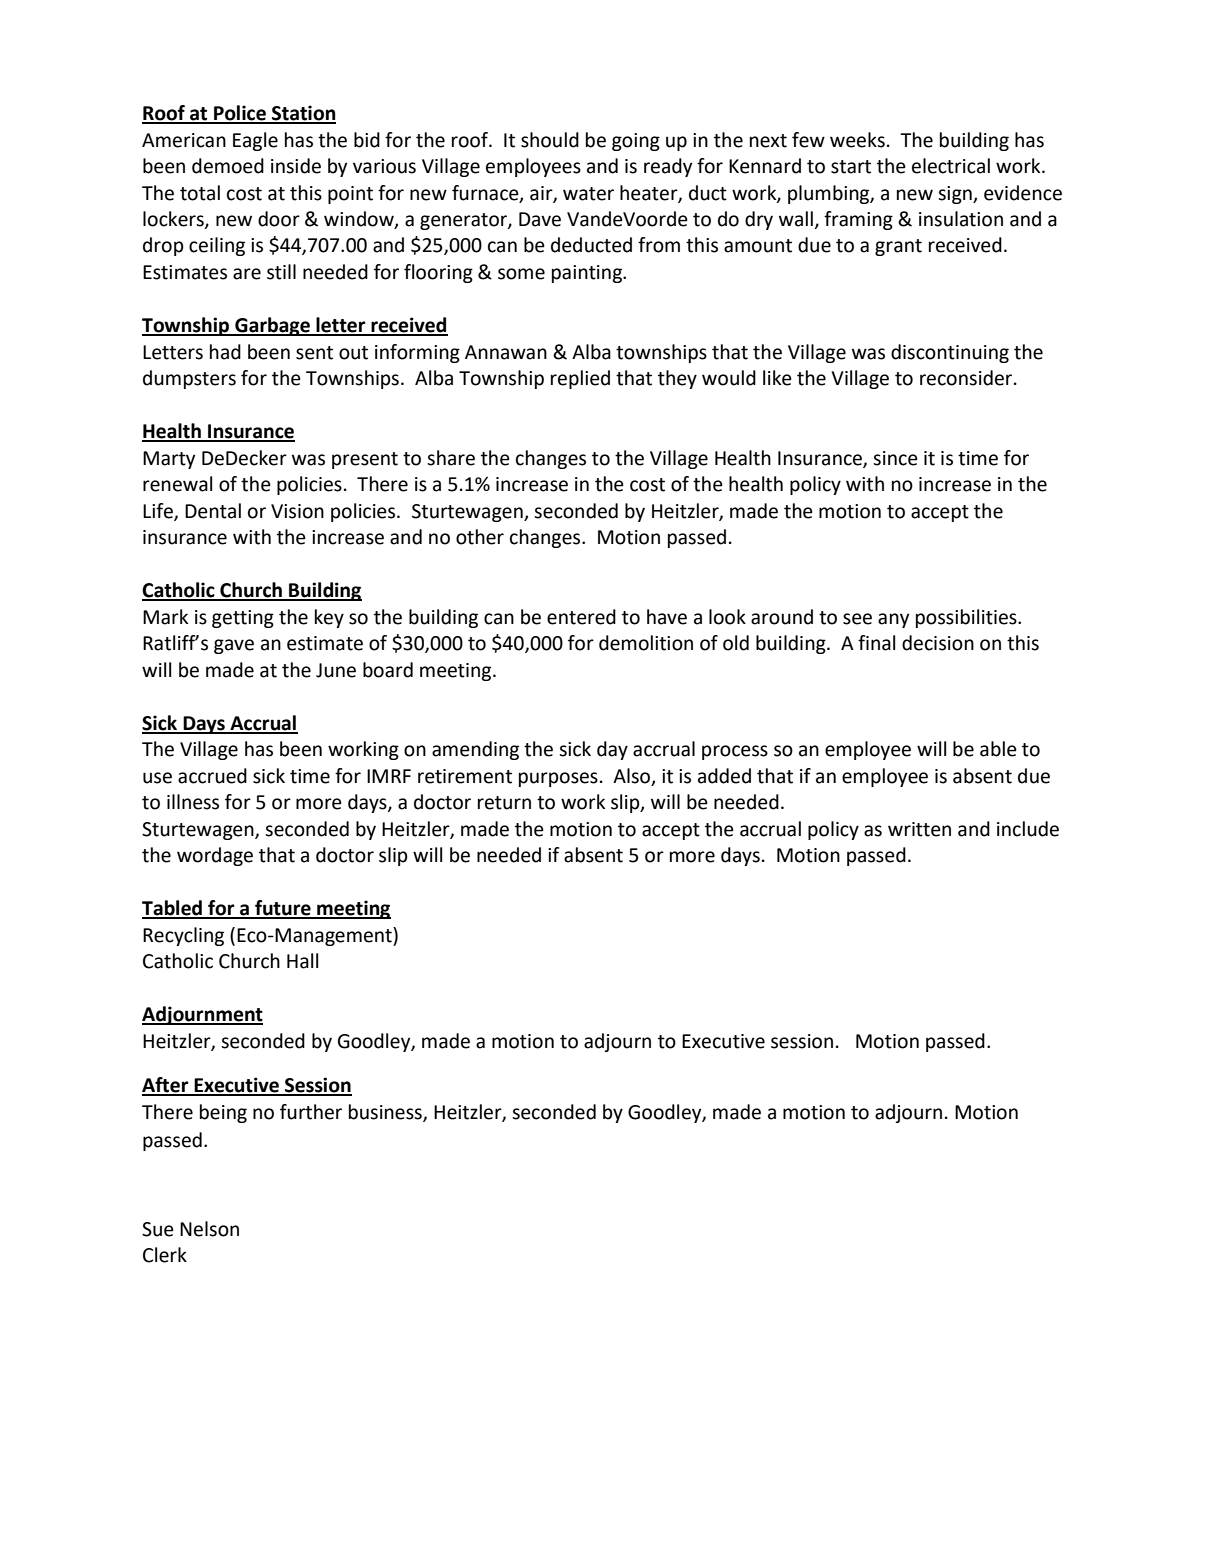 The height and width of the screenshot is (1563, 1208). I want to click on future, so click(283, 909).
